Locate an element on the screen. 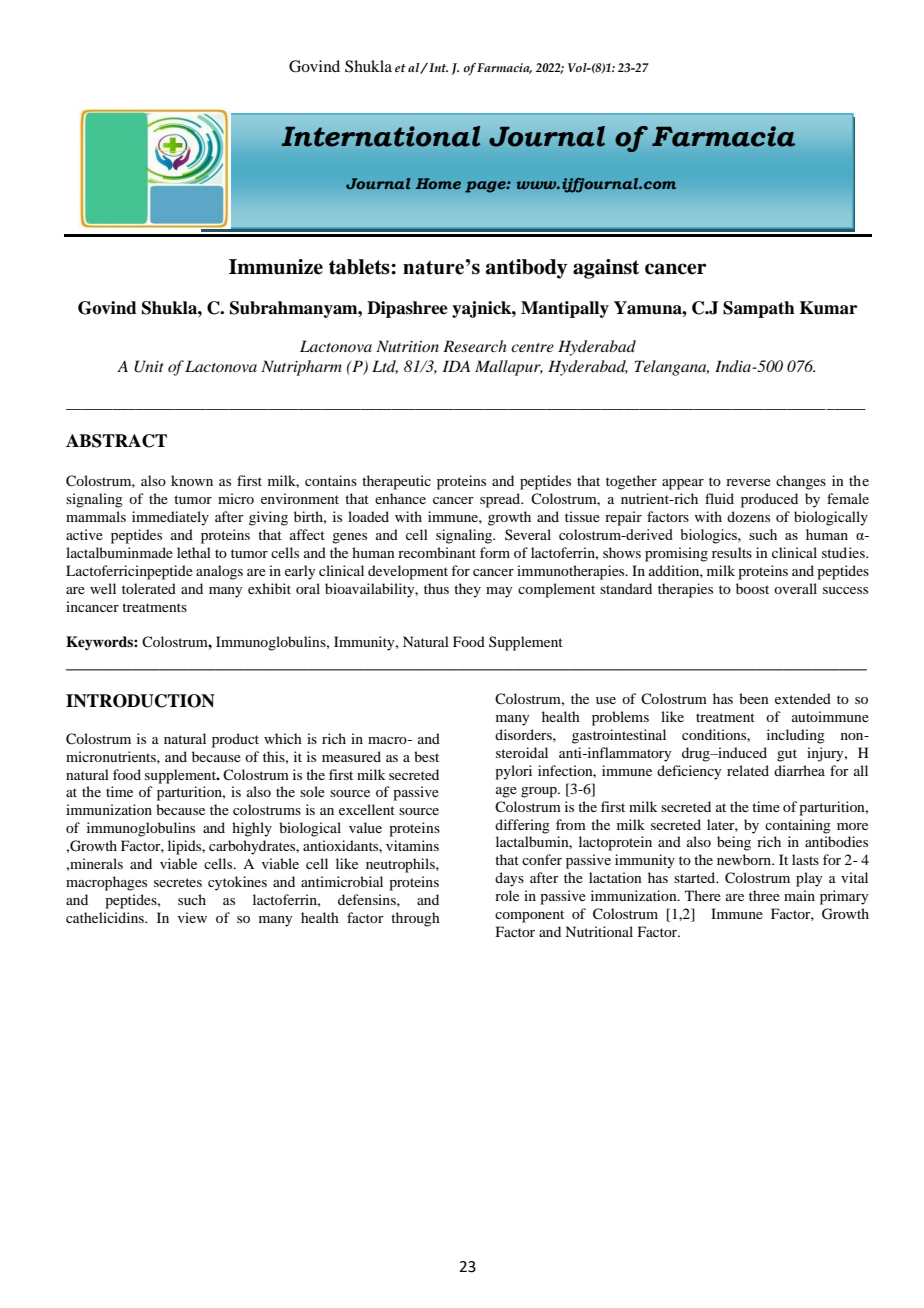  International is located at coordinates (381, 136).
